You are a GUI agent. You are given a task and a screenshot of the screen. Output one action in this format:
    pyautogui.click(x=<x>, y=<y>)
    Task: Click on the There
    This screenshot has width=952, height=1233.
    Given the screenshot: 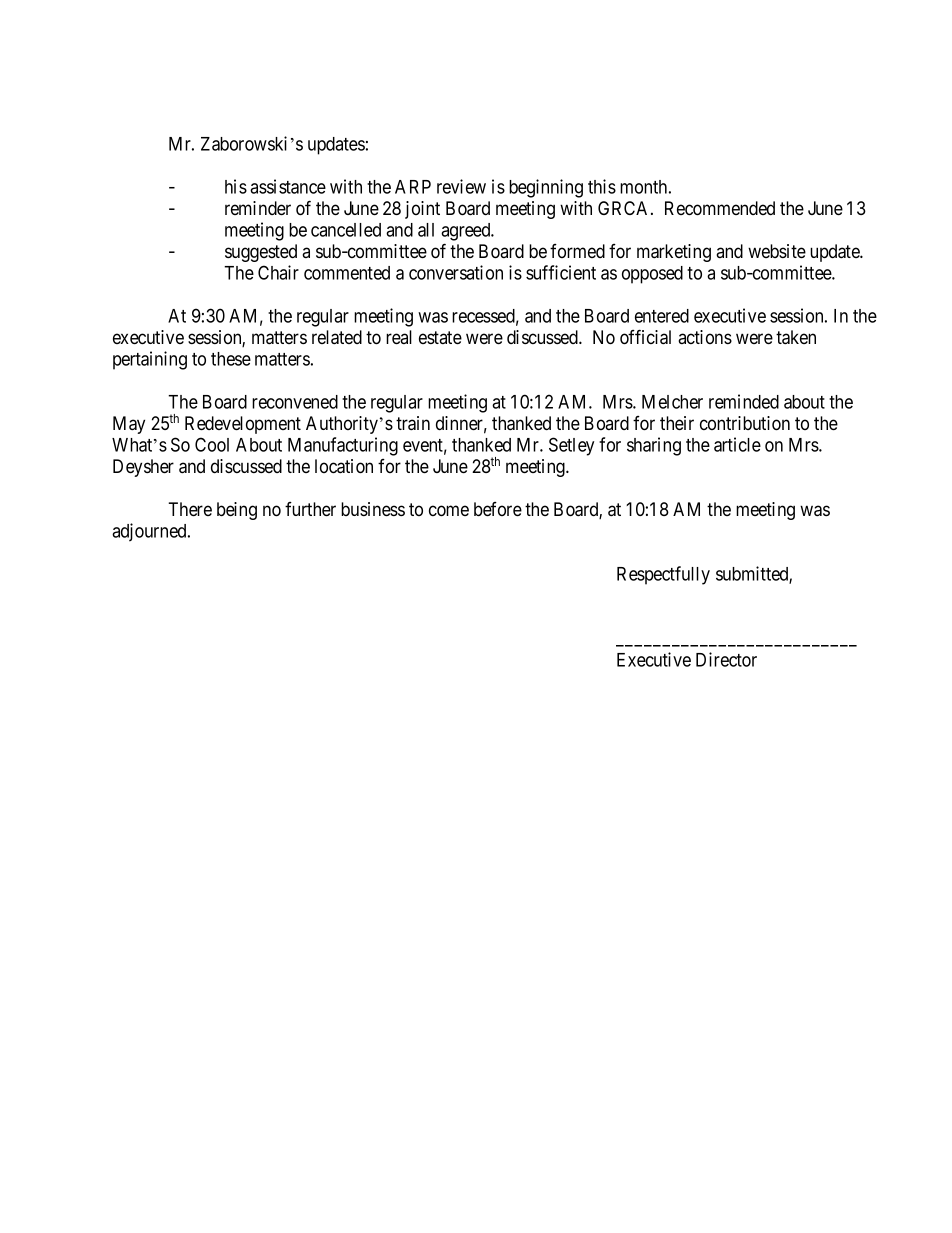 What is the action you would take?
    pyautogui.click(x=190, y=509)
